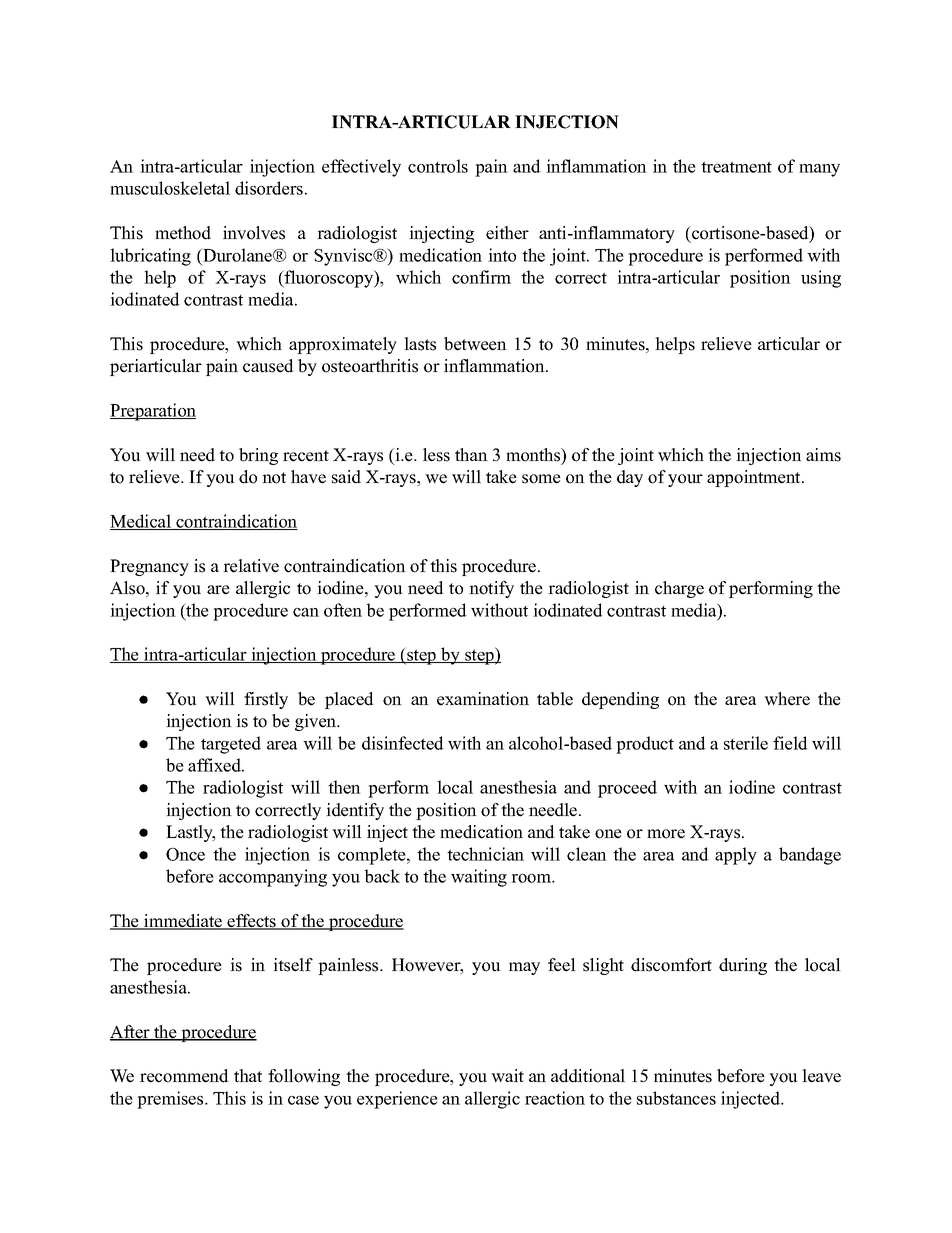 Image resolution: width=952 pixels, height=1233 pixels. What do you see at coordinates (676, 1098) in the document?
I see `substances` at bounding box center [676, 1098].
